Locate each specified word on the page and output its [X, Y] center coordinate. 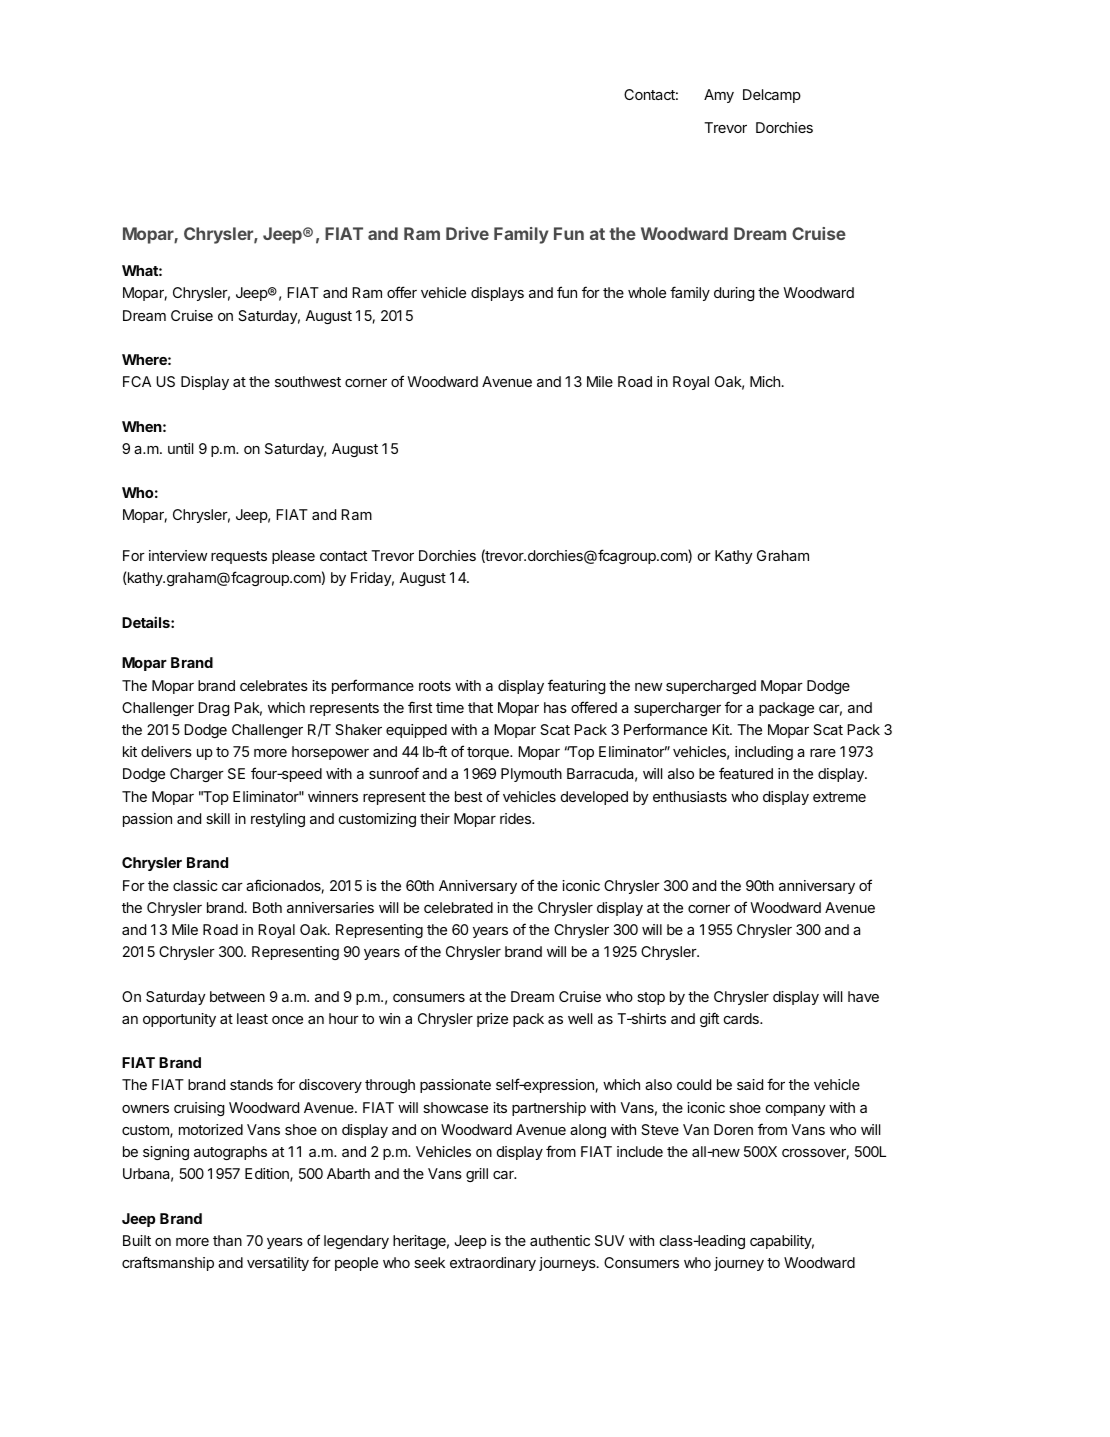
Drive [467, 233]
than [227, 1240]
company [796, 1110]
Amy [719, 96]
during [734, 294]
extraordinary [493, 1264]
